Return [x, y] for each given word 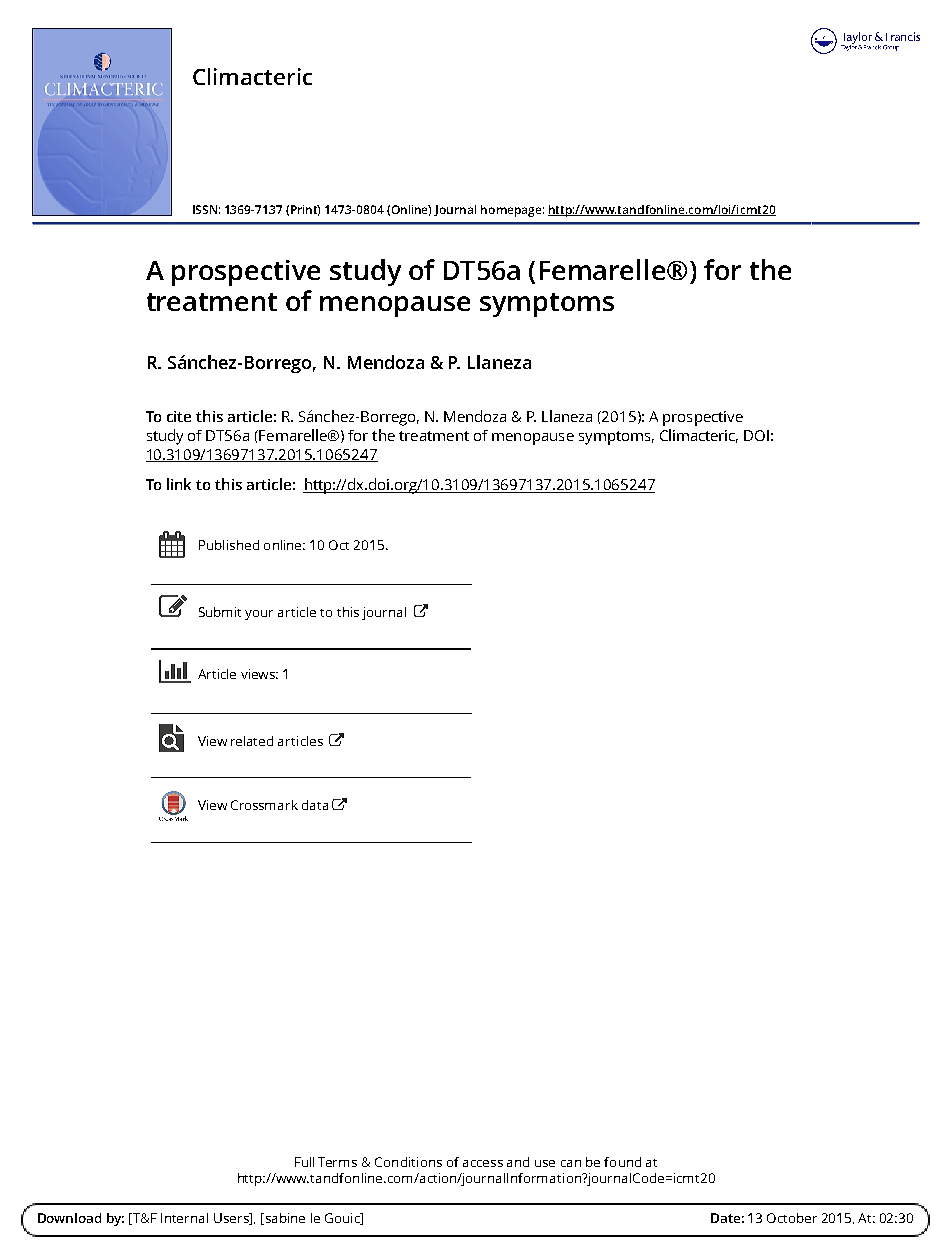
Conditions [408, 1162]
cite [179, 416]
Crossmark [264, 805]
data [315, 805]
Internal [184, 1218]
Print [305, 210]
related [252, 741]
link [179, 484]
